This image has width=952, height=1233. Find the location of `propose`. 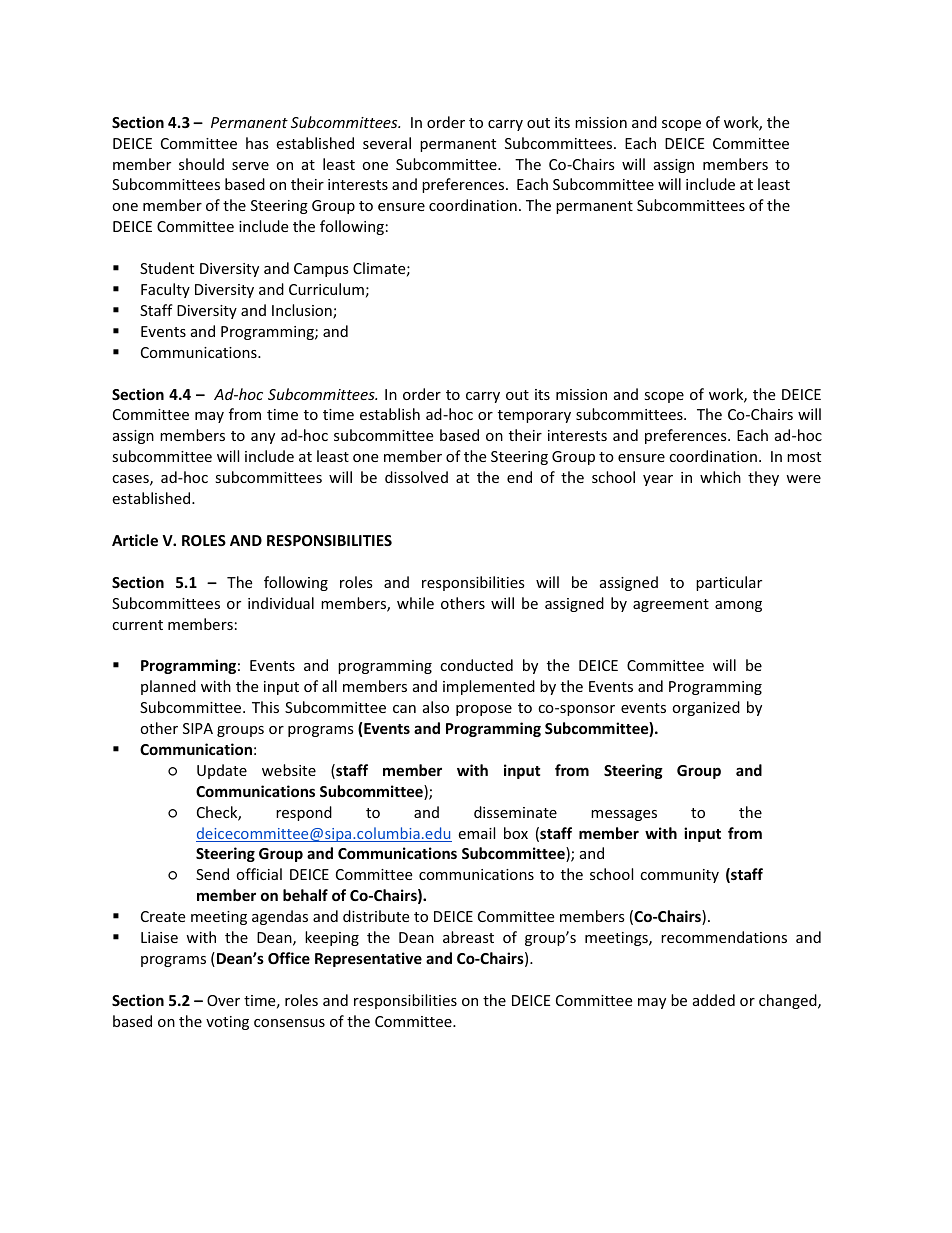

propose is located at coordinates (484, 710).
